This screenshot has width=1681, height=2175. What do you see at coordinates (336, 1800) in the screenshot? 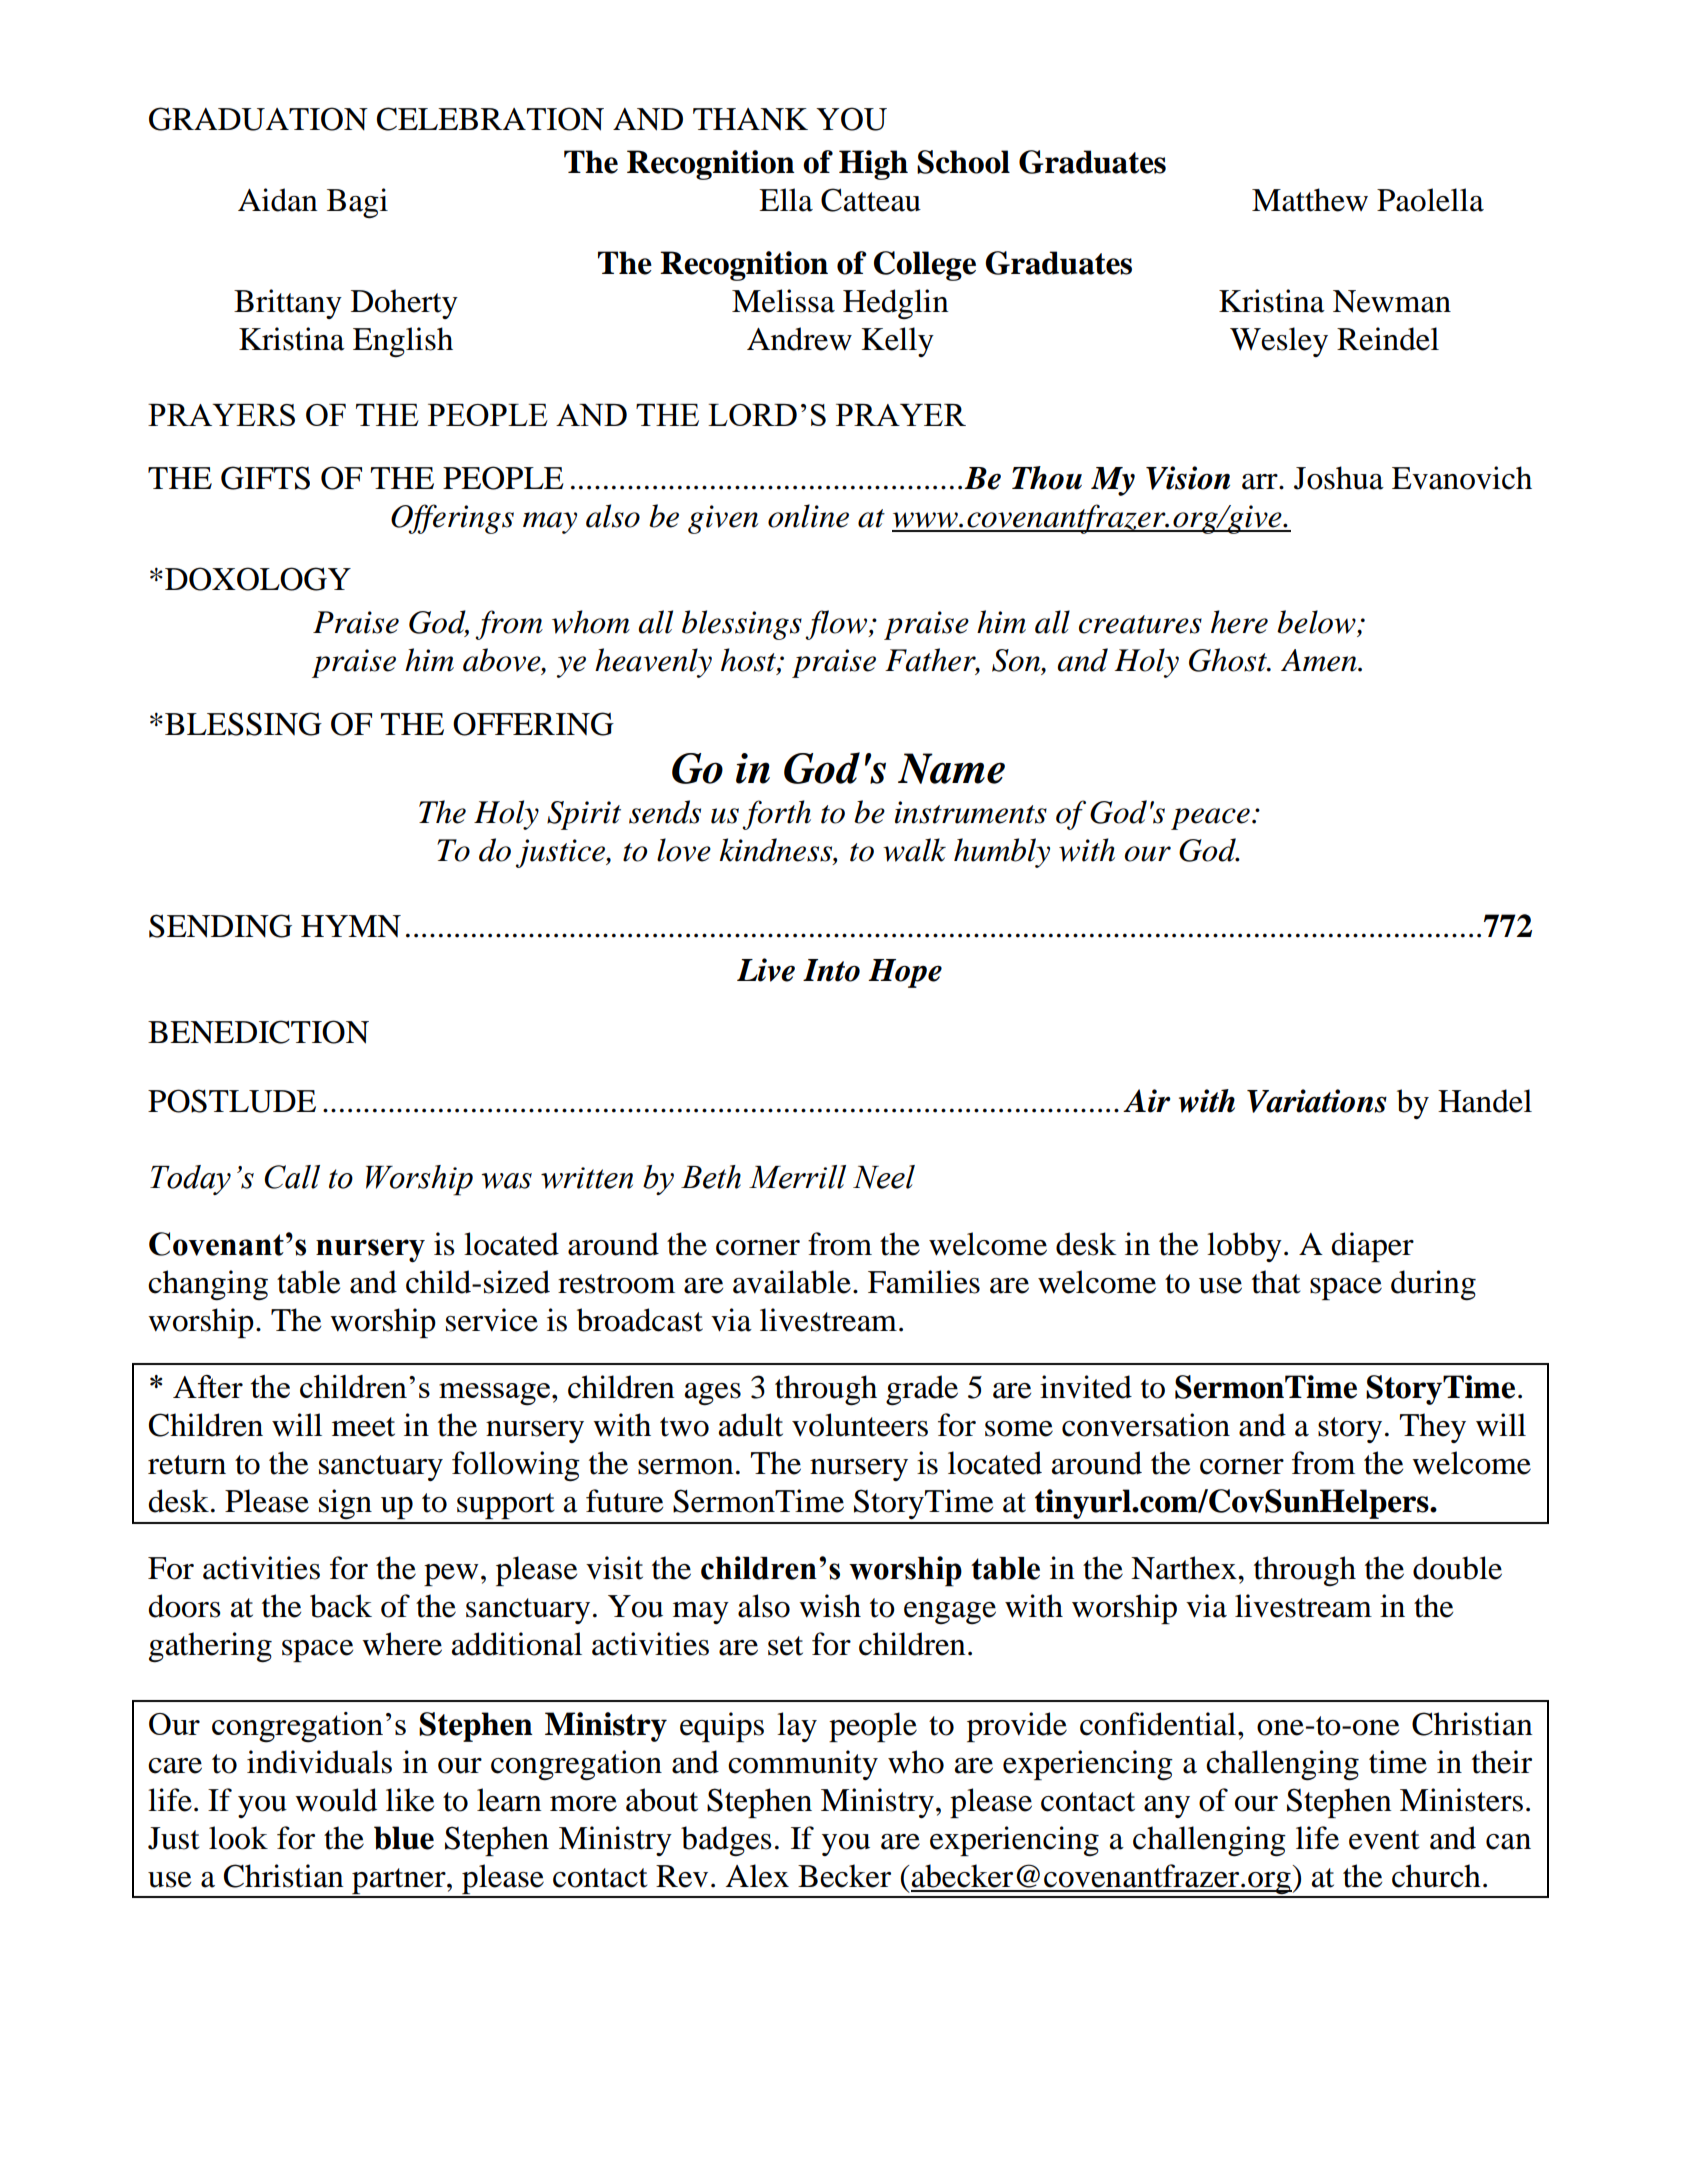
I see `would` at bounding box center [336, 1800].
